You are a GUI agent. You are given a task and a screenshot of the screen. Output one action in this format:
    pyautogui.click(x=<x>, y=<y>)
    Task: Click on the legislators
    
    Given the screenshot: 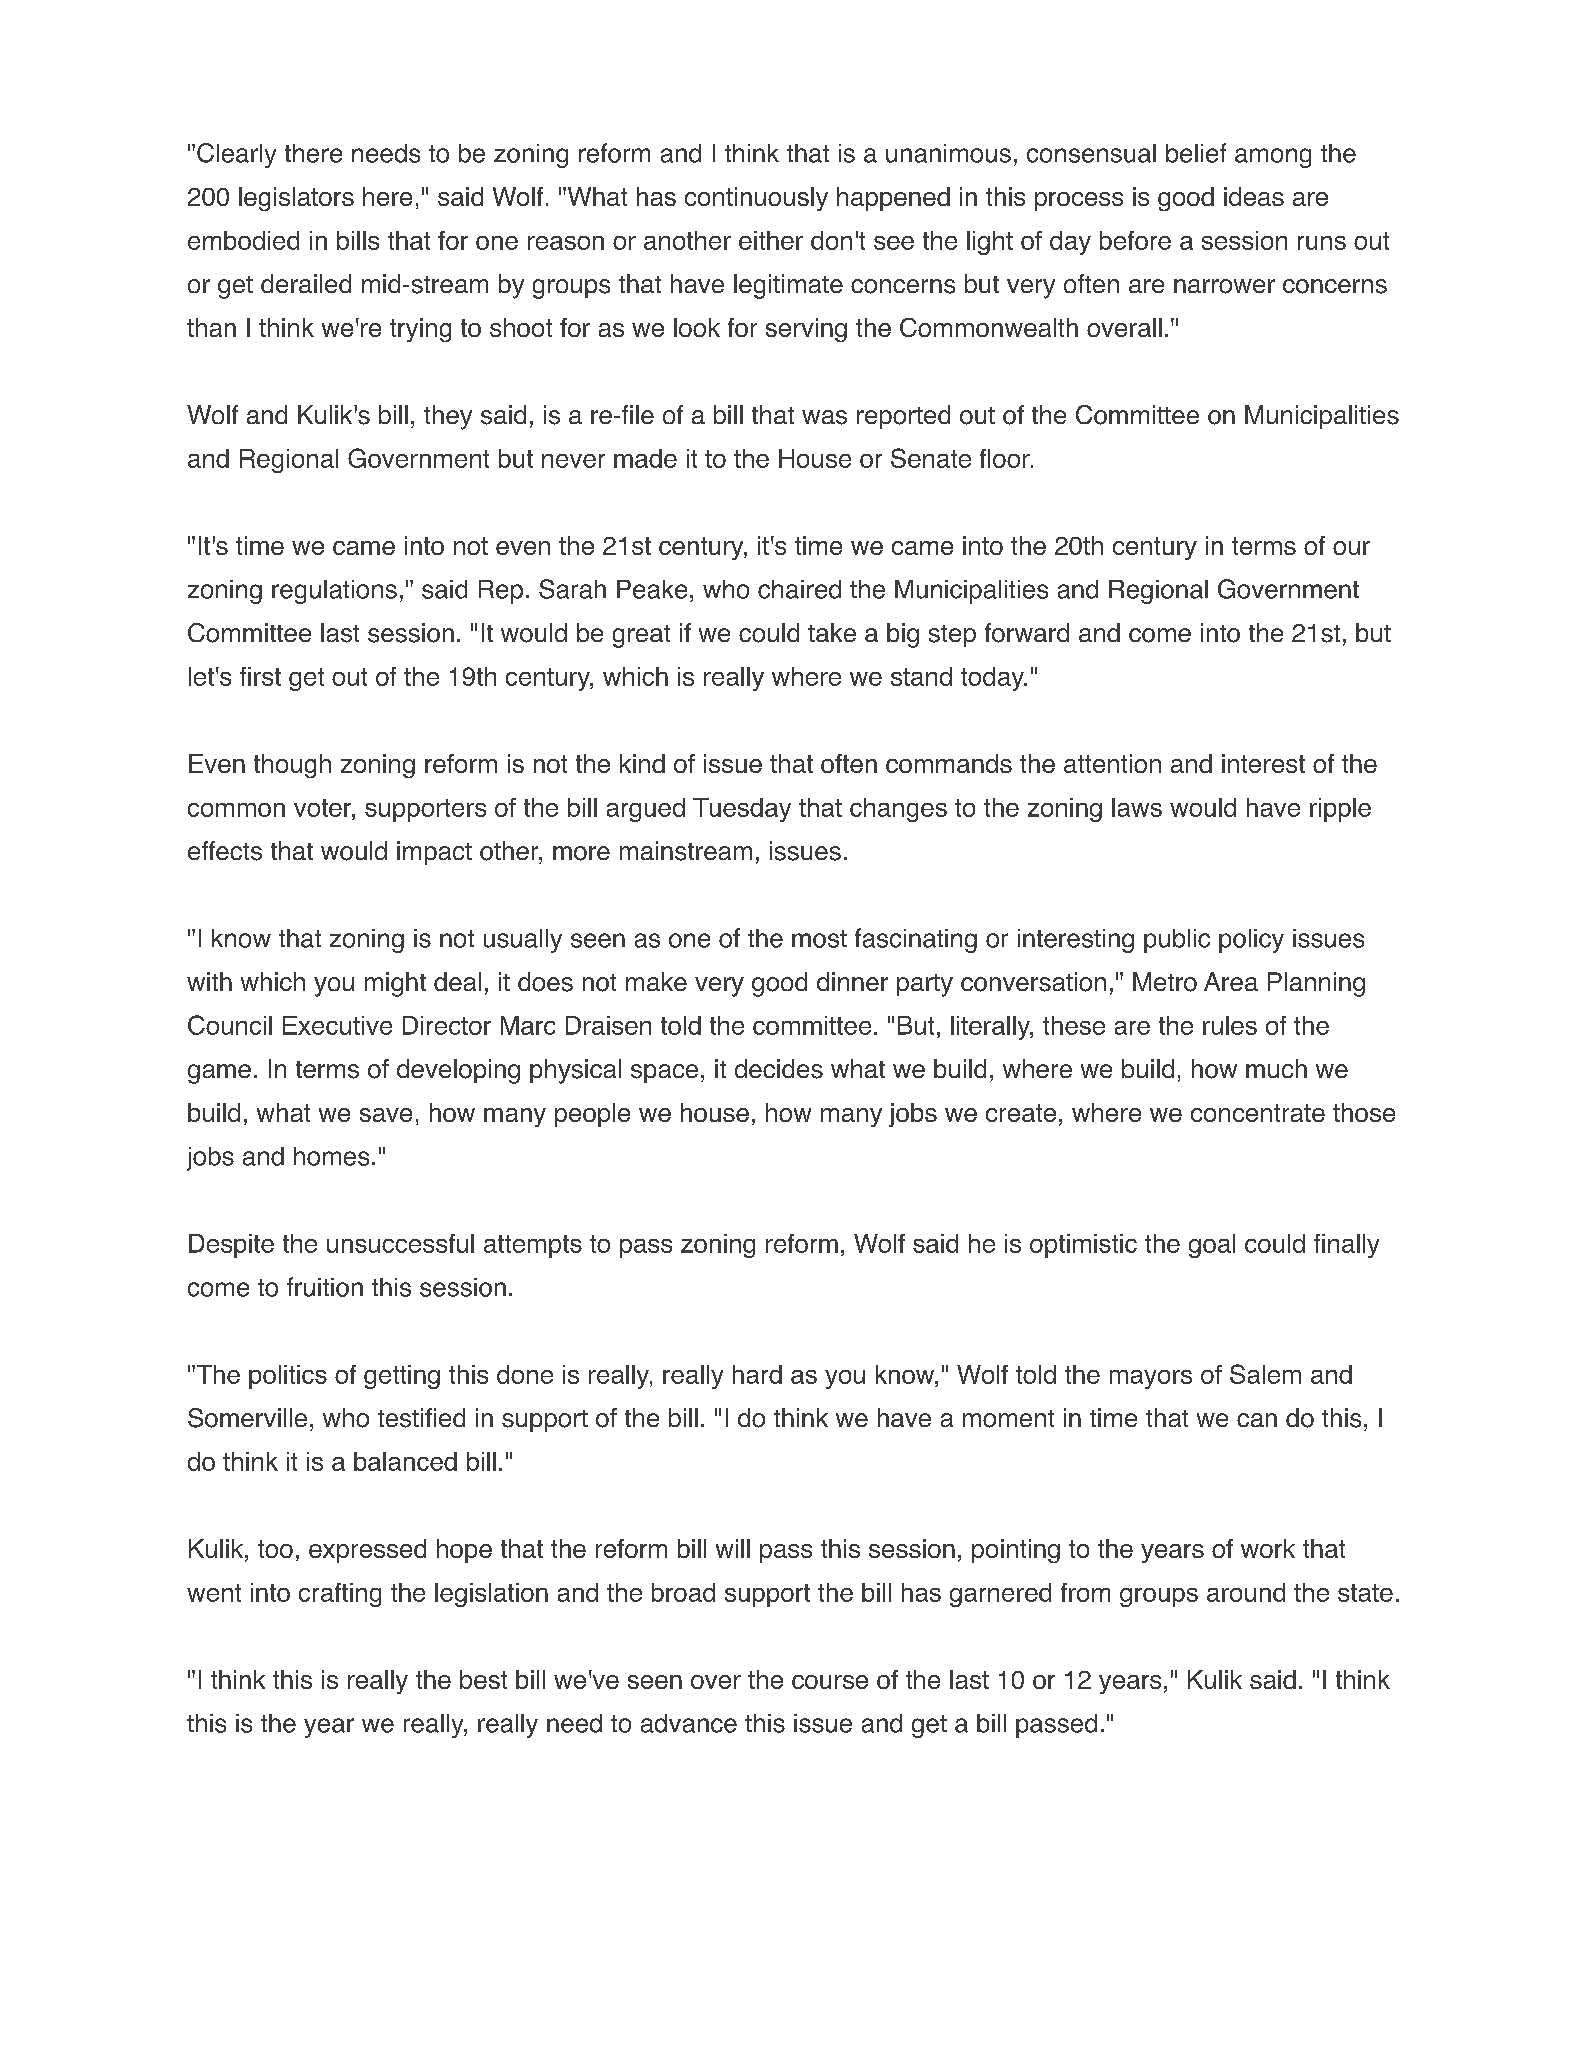 What is the action you would take?
    pyautogui.click(x=296, y=199)
